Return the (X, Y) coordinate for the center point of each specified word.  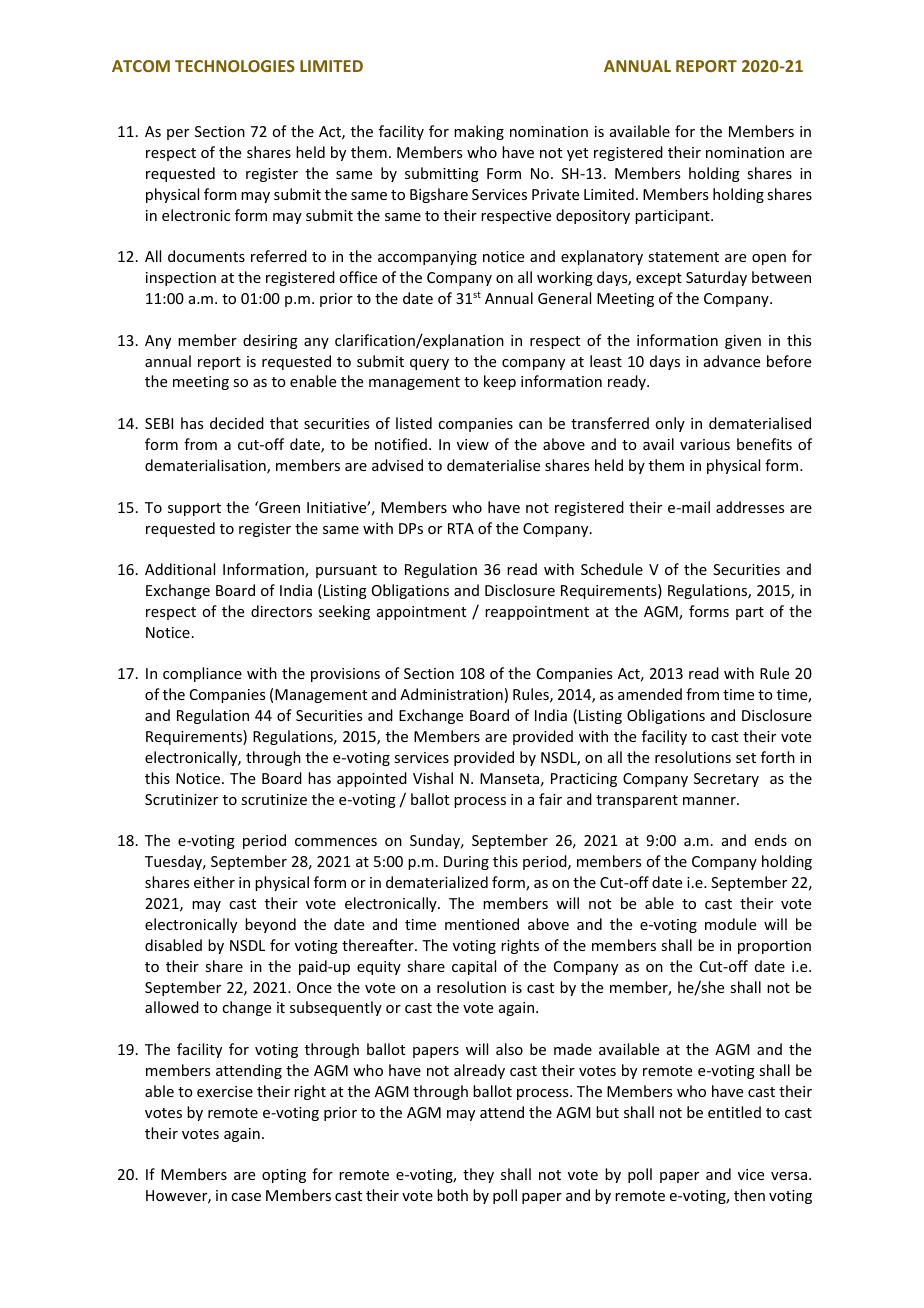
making (479, 132)
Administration (451, 694)
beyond (270, 925)
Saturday (716, 278)
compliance (202, 674)
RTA (461, 528)
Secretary (726, 780)
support (194, 509)
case (246, 1197)
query (429, 364)
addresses (750, 507)
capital (474, 967)
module (730, 924)
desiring (270, 341)
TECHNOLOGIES (235, 66)
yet (577, 154)
